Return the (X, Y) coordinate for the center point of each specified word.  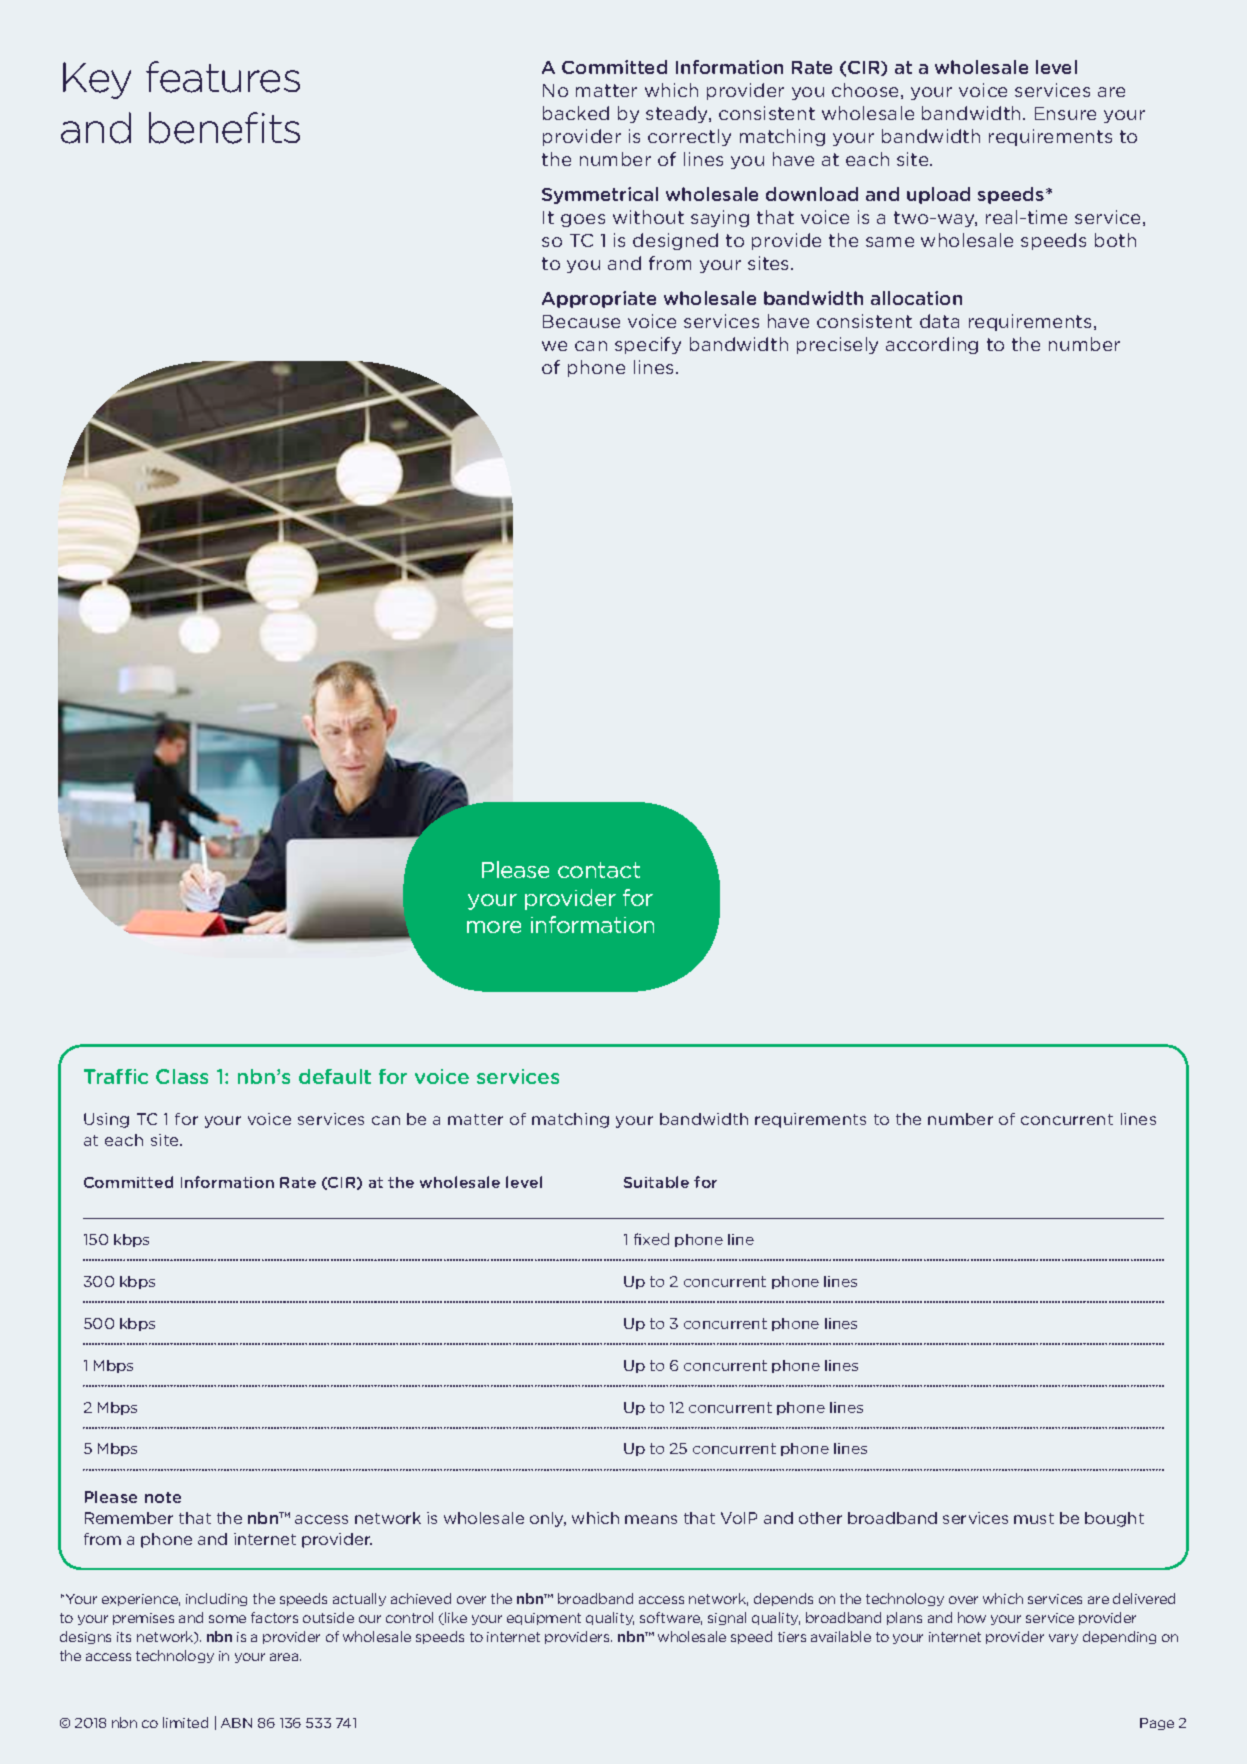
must (1034, 1518)
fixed (651, 1239)
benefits (224, 128)
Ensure (1065, 113)
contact (599, 870)
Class (182, 1076)
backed (576, 113)
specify (648, 345)
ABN (236, 1723)
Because (581, 321)
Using (106, 1120)
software (671, 1618)
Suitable (656, 1182)
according (932, 345)
